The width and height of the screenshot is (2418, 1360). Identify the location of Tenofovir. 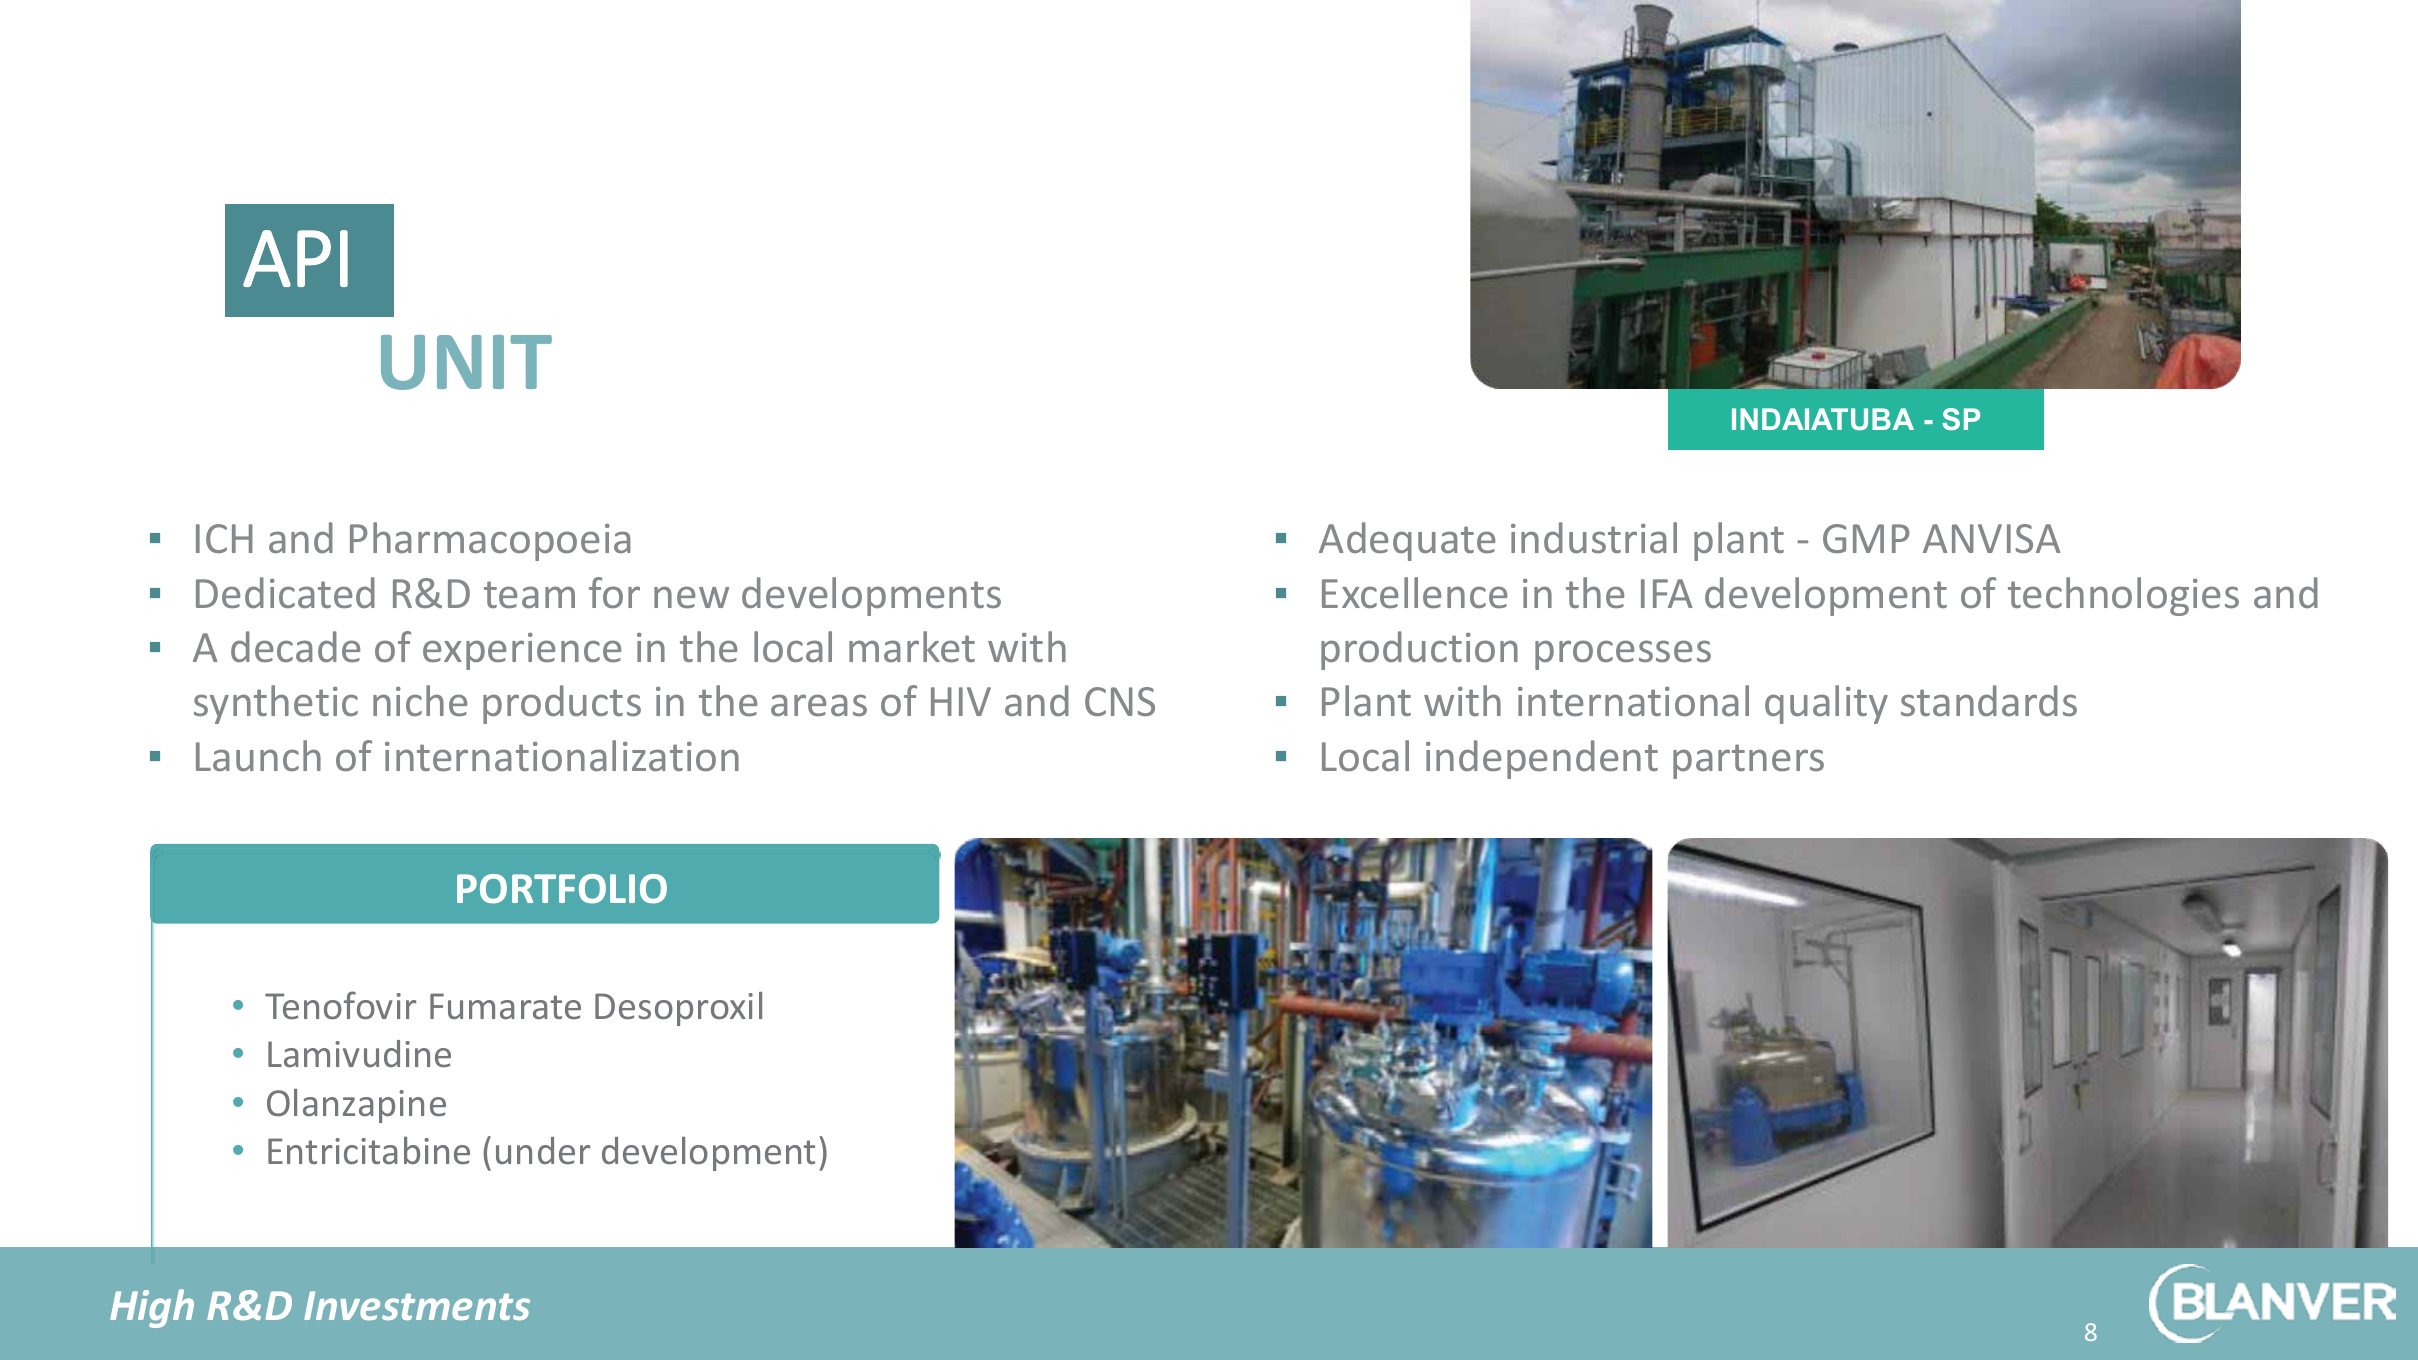
(340, 1005).
